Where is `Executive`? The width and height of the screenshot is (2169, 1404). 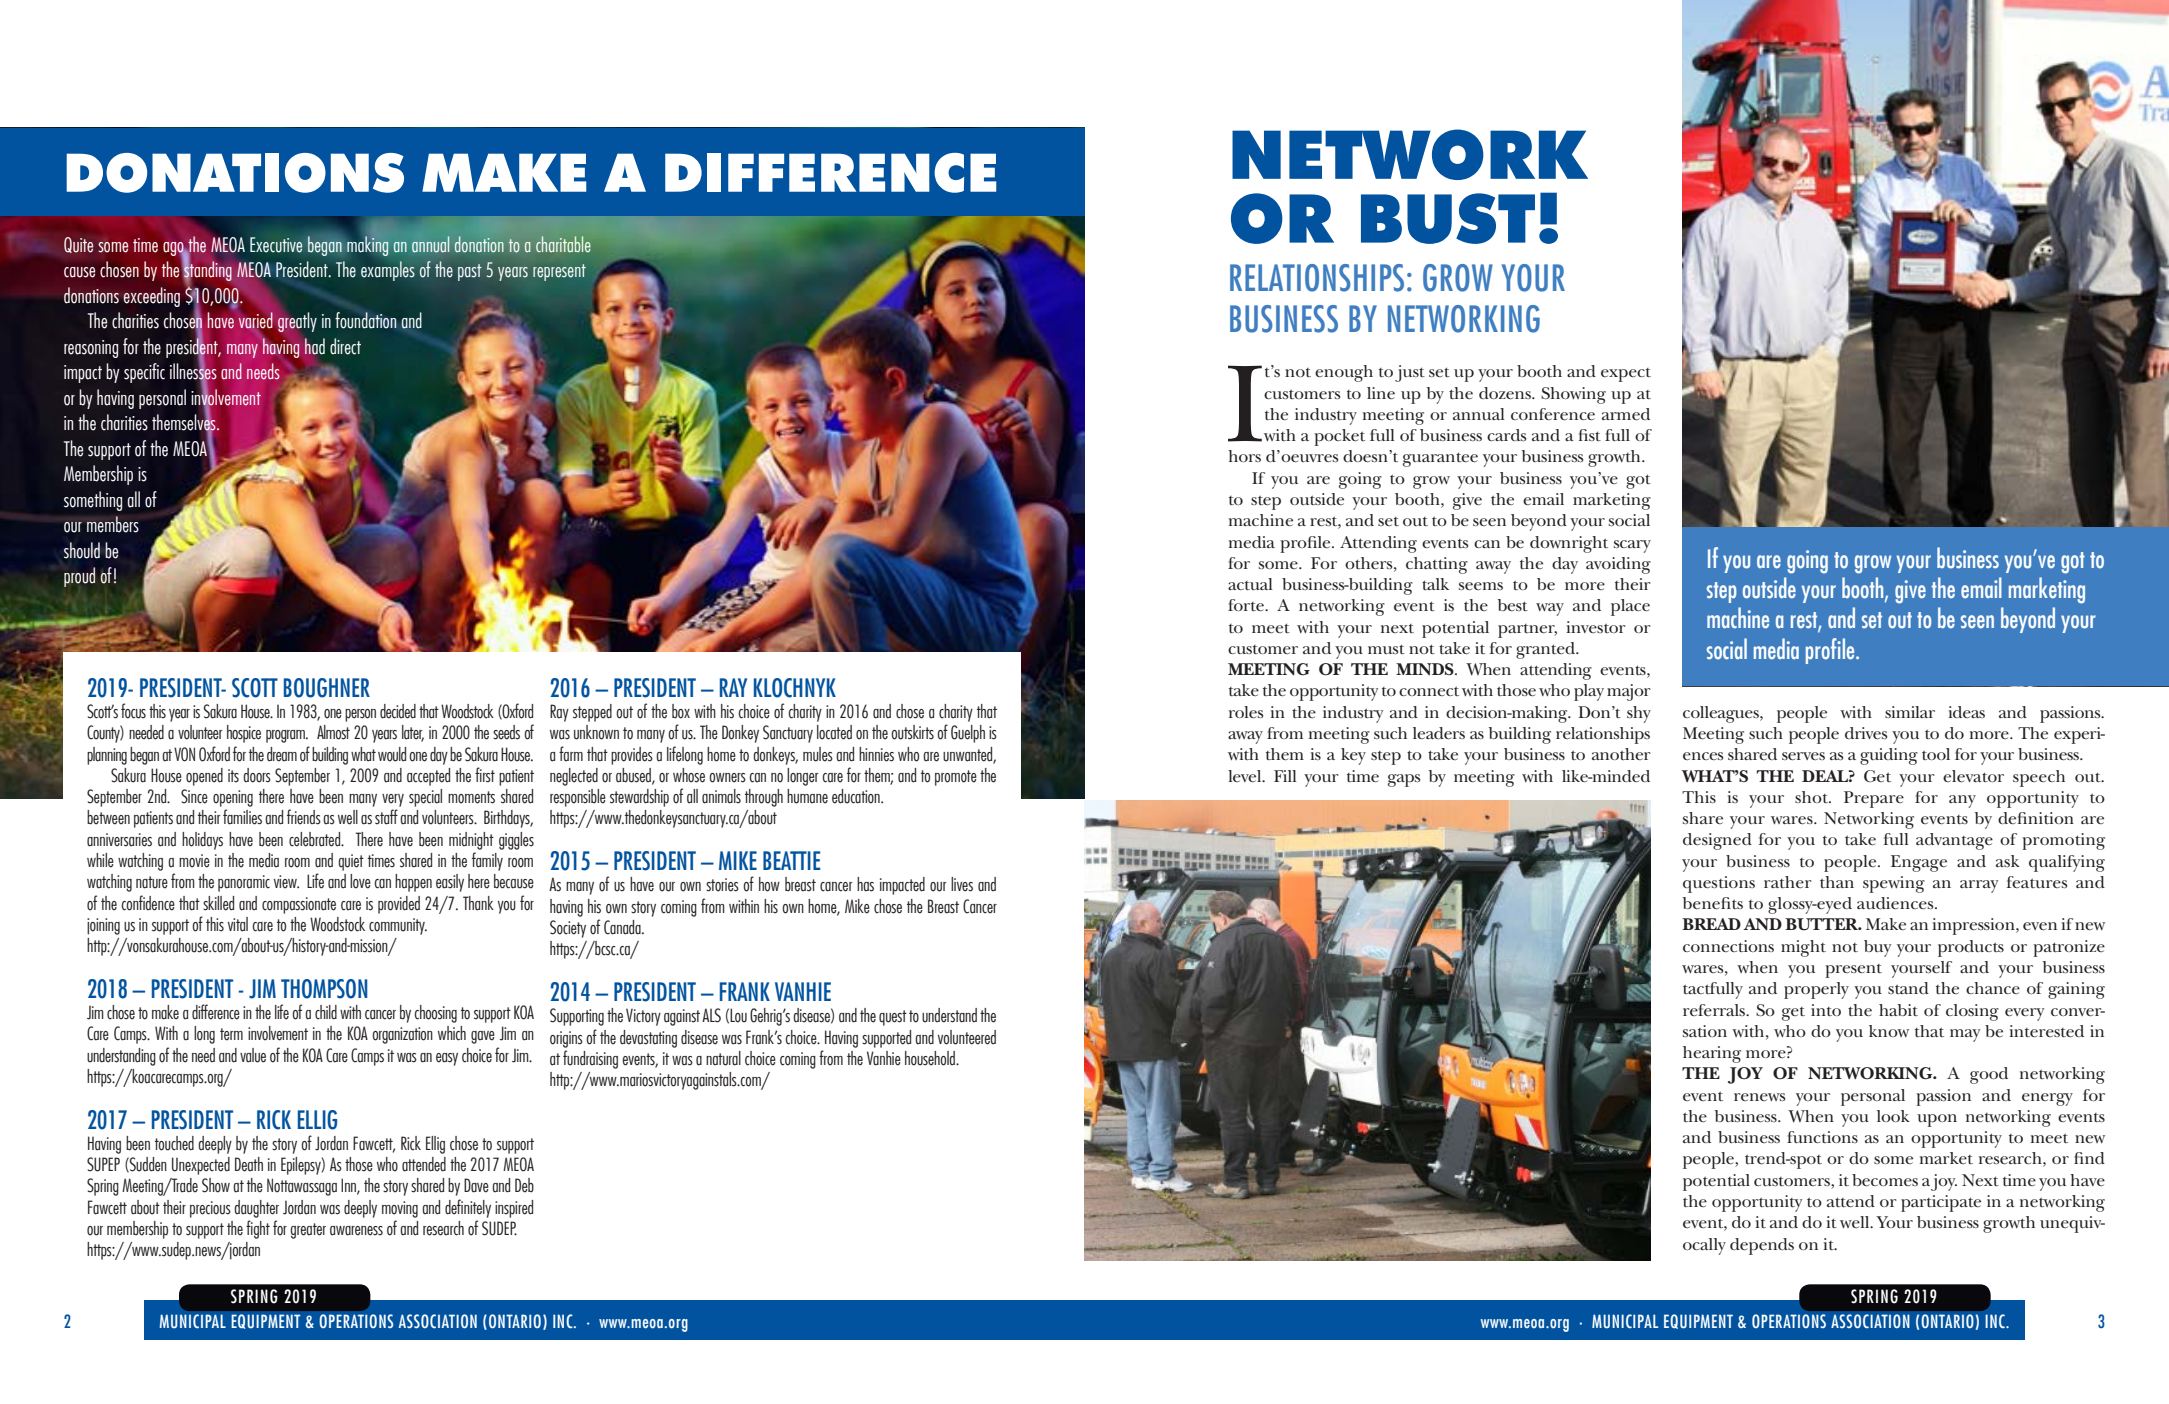
Executive is located at coordinates (276, 245).
